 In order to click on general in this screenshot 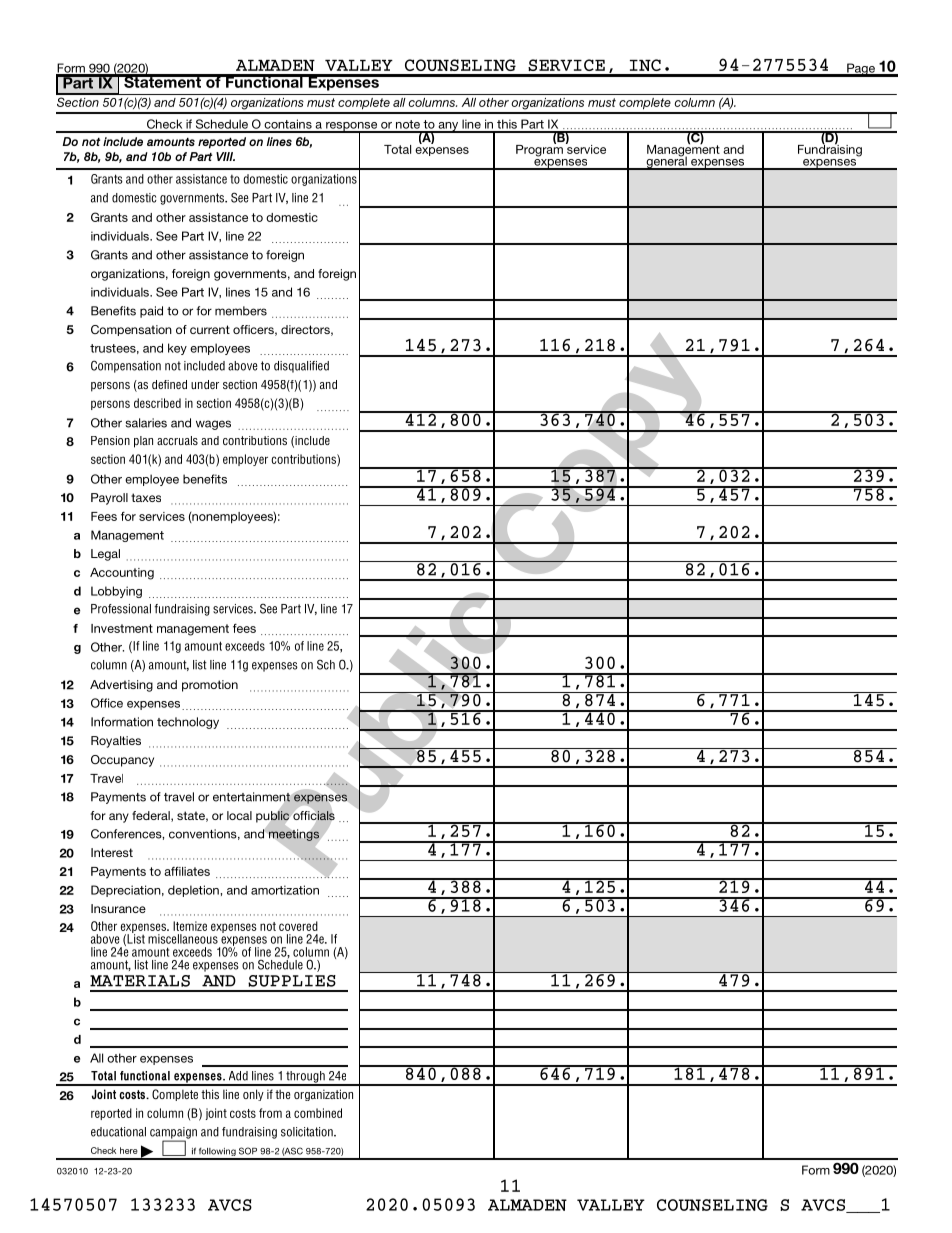, I will do `click(666, 162)`.
